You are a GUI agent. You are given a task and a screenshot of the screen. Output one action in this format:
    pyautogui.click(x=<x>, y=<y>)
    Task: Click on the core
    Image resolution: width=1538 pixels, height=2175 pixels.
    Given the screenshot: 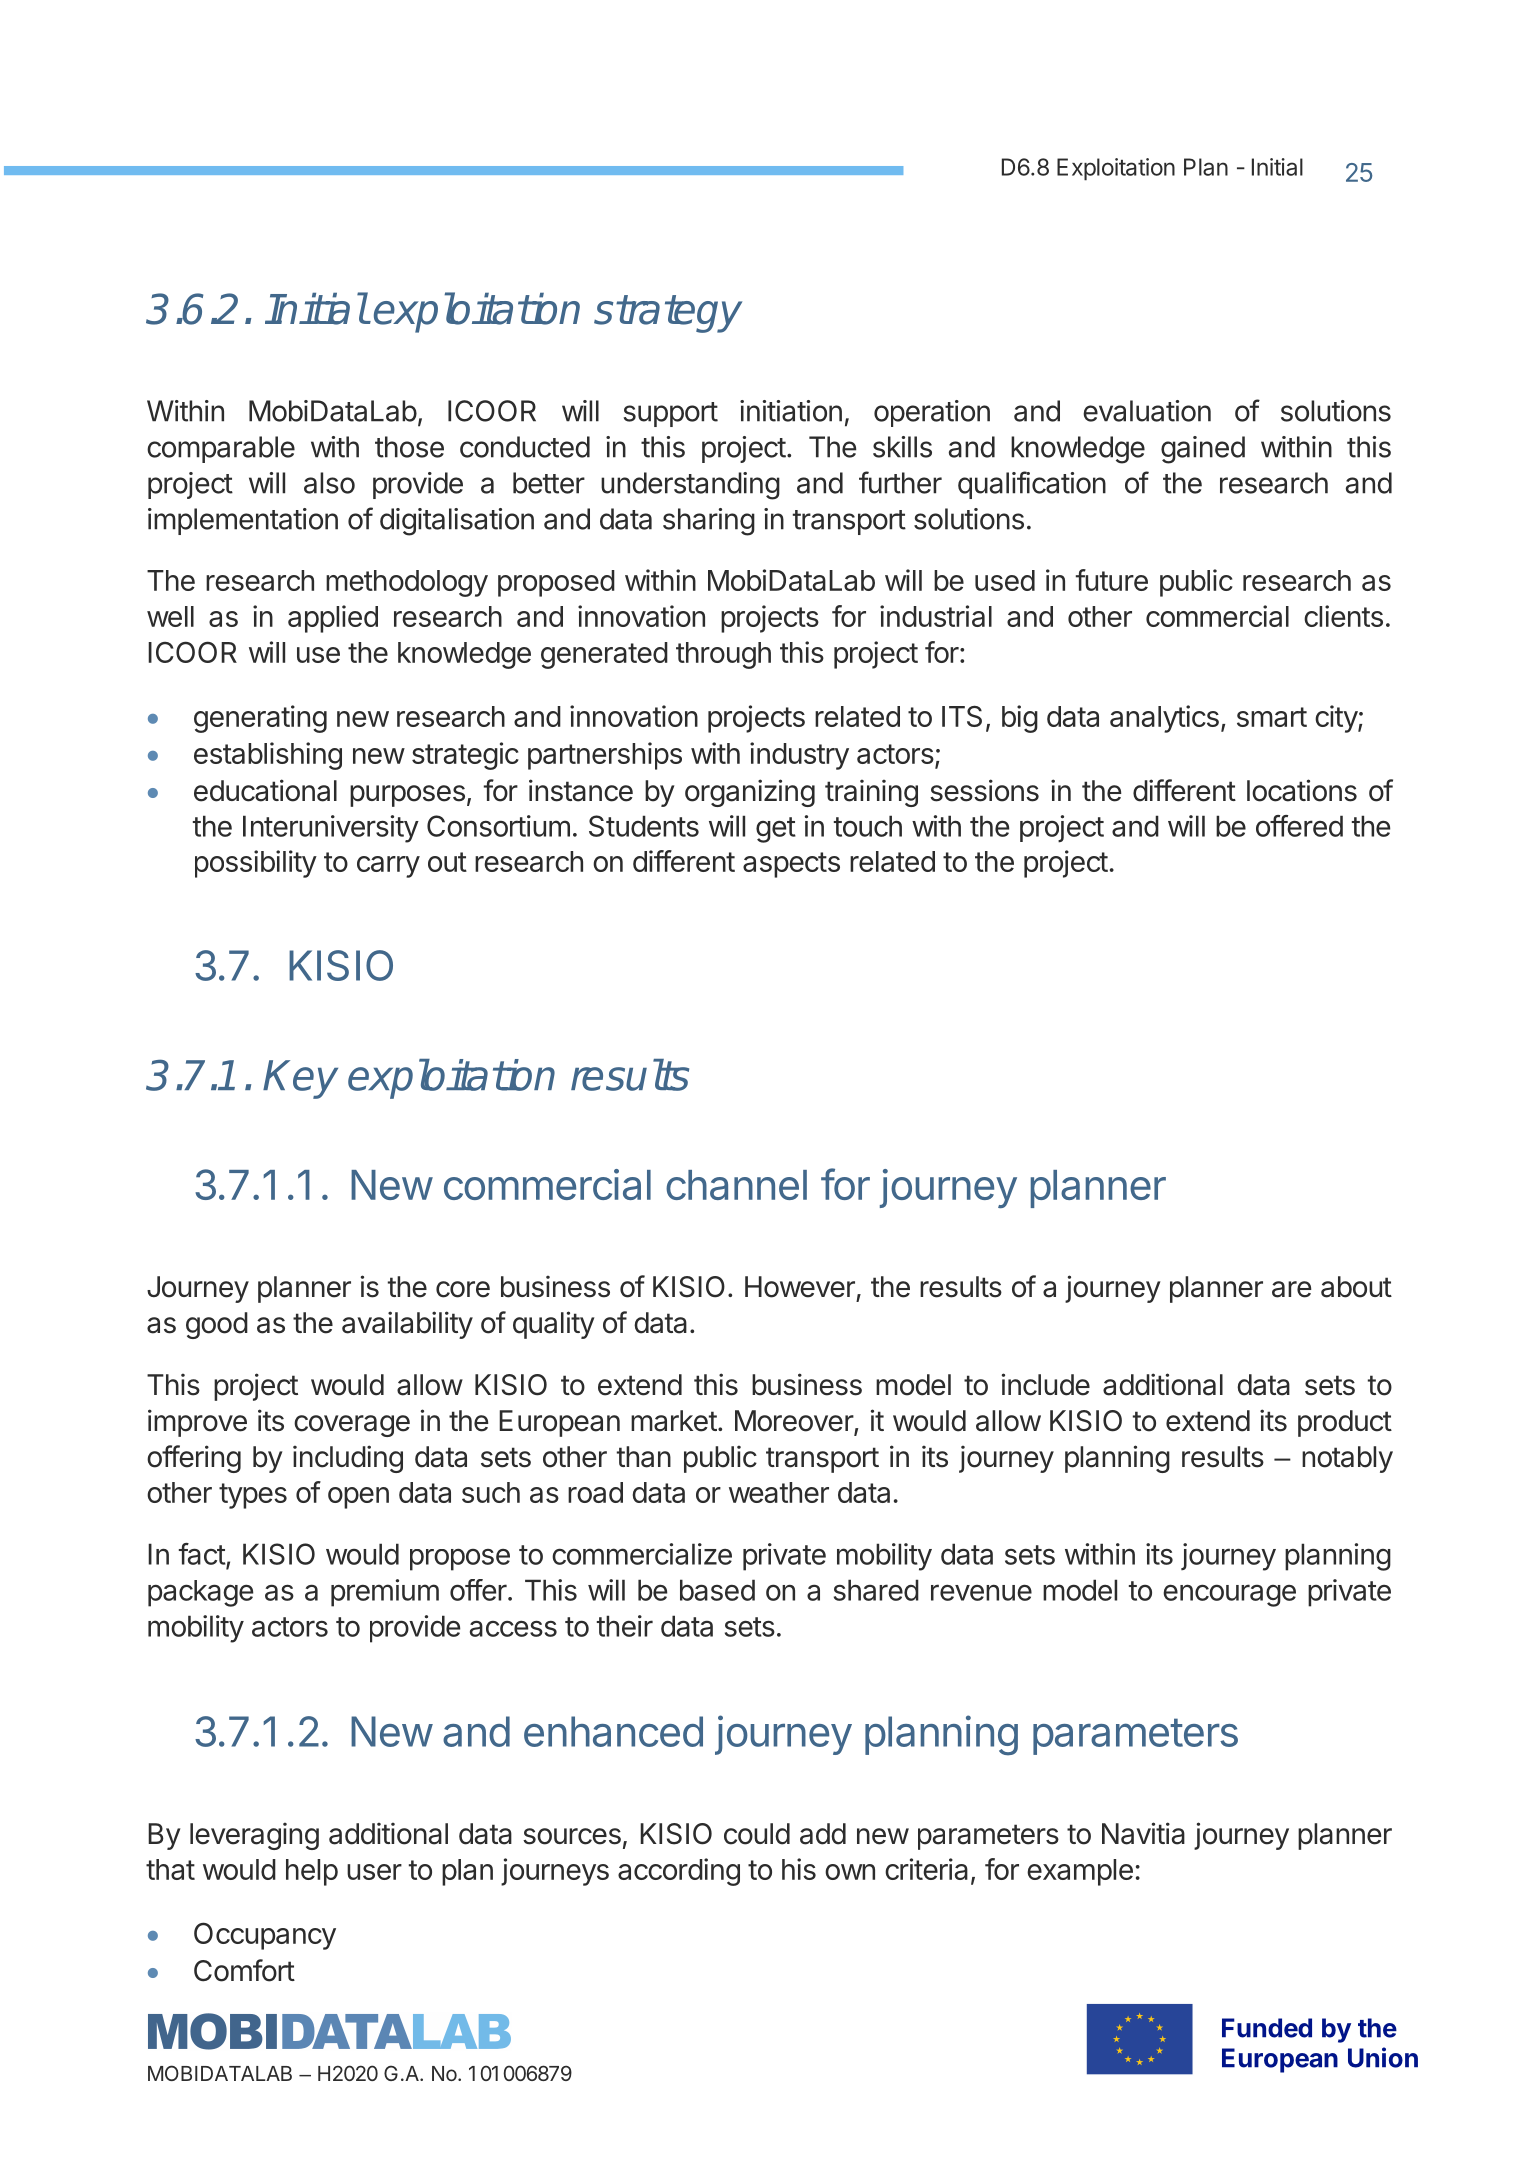 What is the action you would take?
    pyautogui.click(x=463, y=1289)
